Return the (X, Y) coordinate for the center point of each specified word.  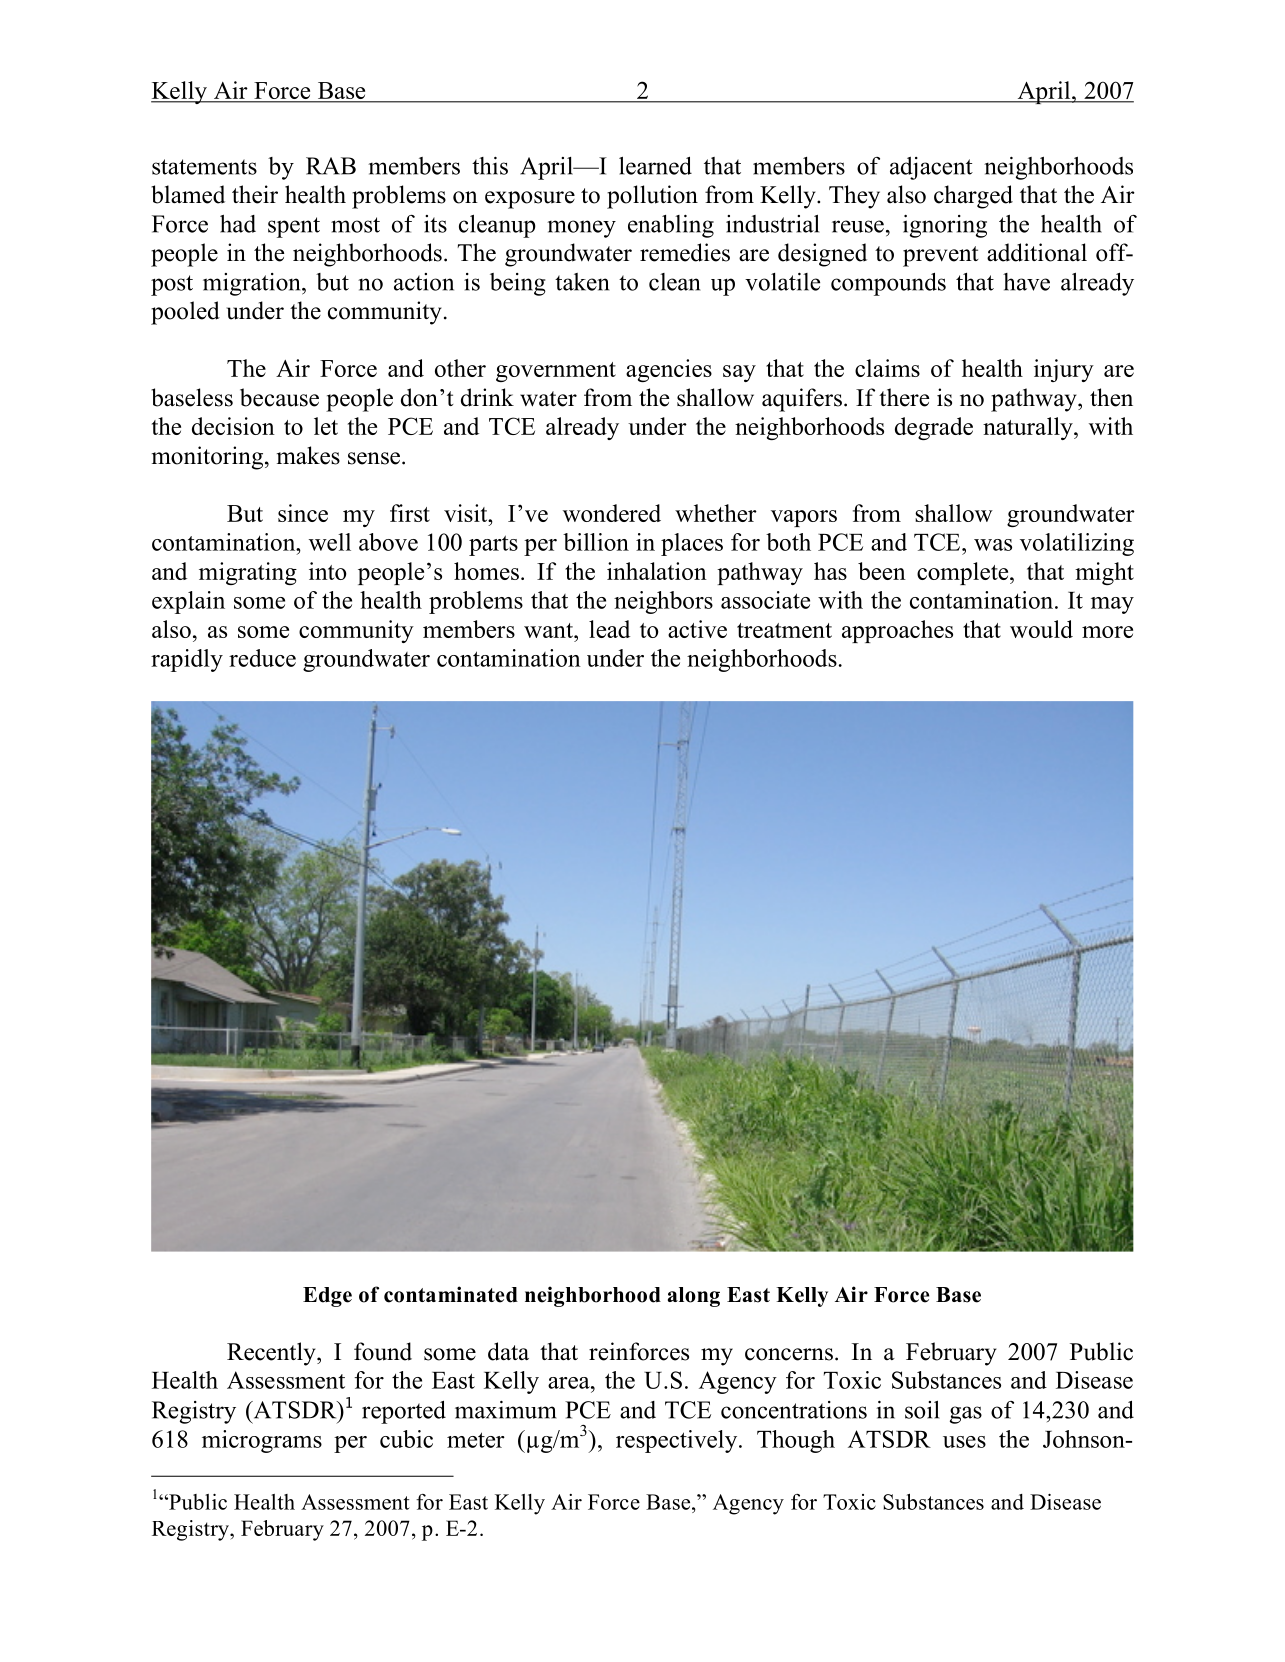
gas (966, 1415)
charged (973, 197)
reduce (262, 658)
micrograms (262, 1441)
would (1041, 629)
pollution (652, 197)
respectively (678, 1441)
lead (609, 629)
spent (294, 227)
